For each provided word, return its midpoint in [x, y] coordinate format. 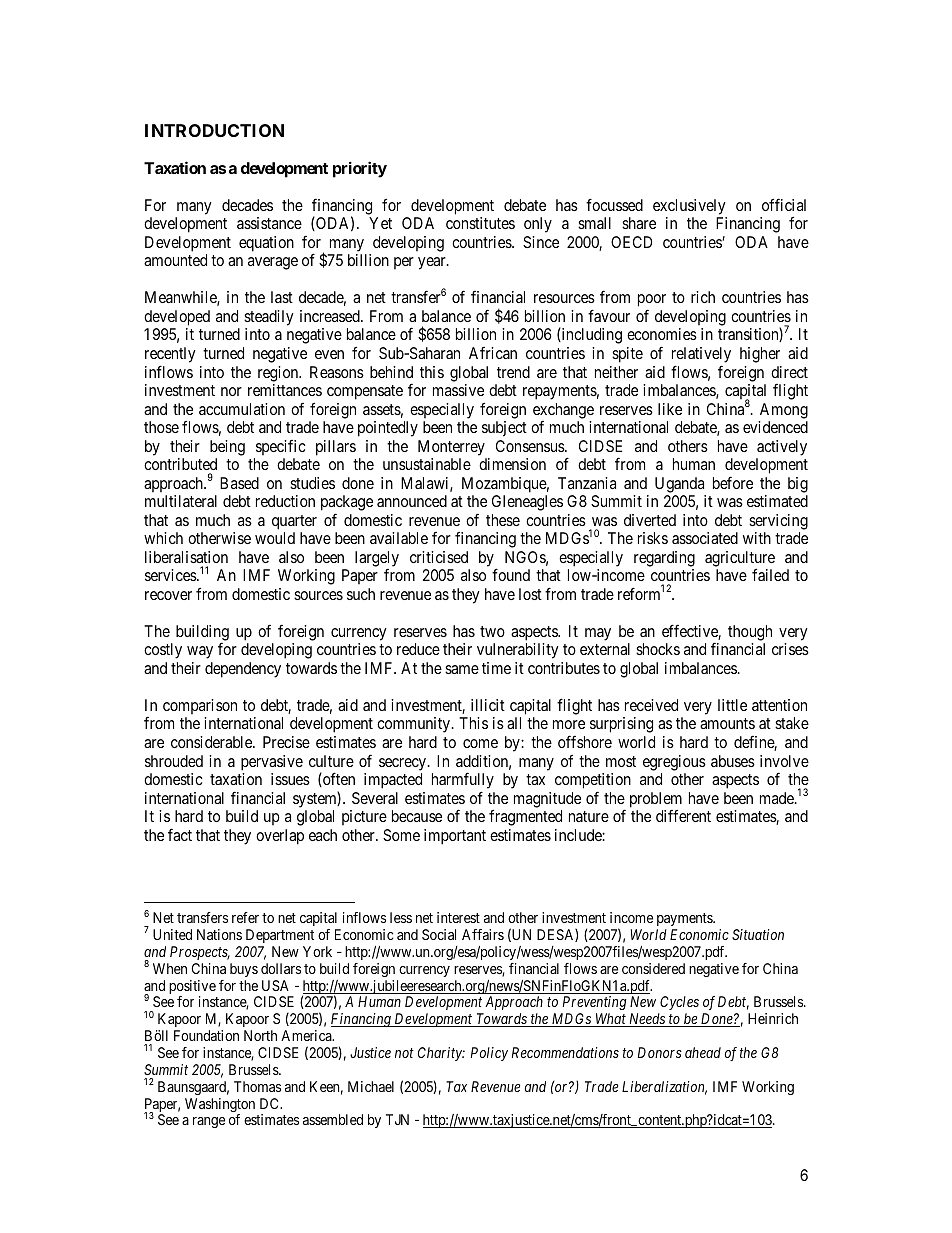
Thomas [257, 1086]
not [404, 1053]
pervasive [272, 763]
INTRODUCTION [214, 130]
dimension [512, 464]
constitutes [480, 223]
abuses [733, 761]
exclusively [689, 207]
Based [239, 483]
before [733, 482]
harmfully [463, 782]
